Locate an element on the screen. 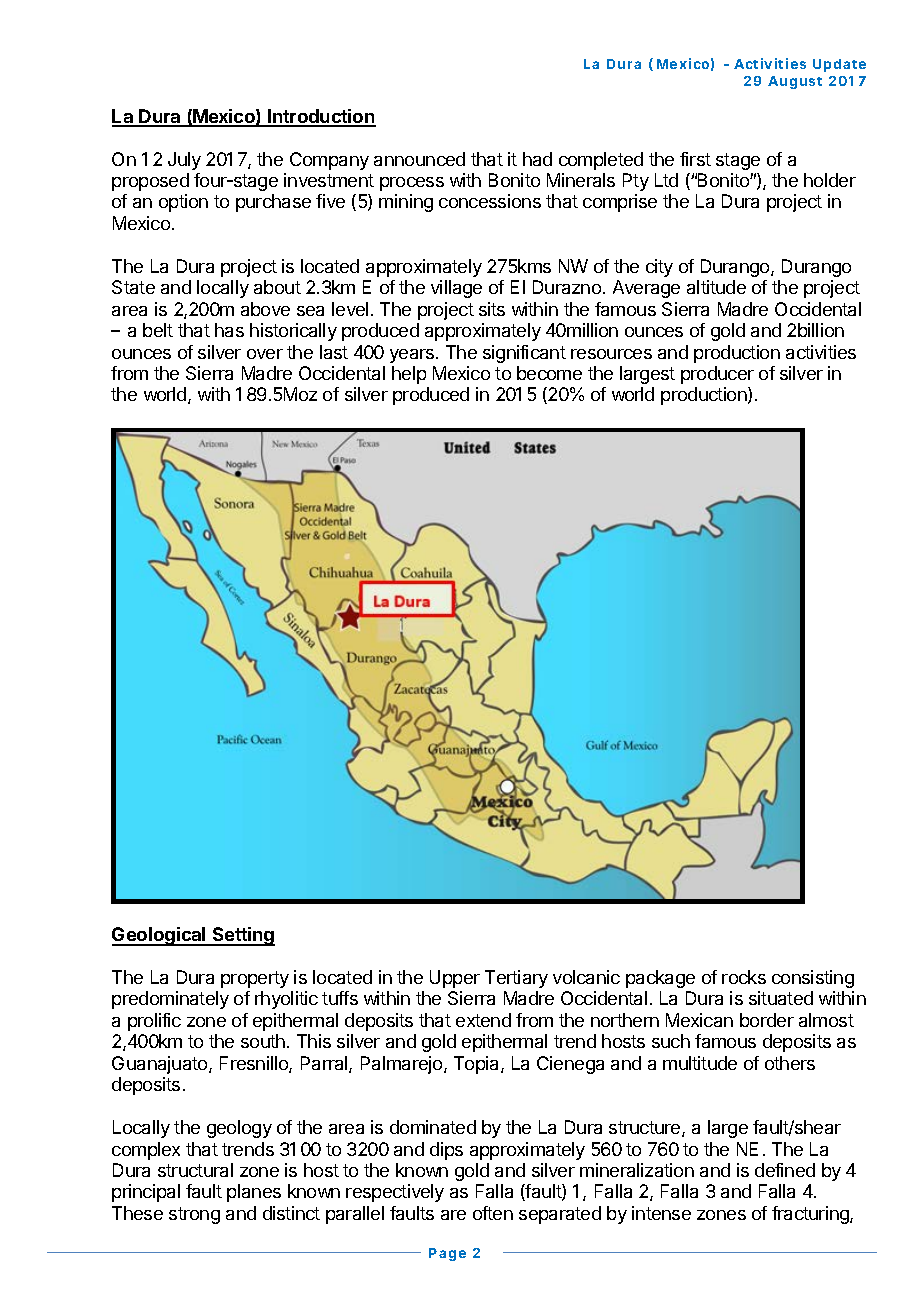 The height and width of the screenshot is (1308, 924). fracturing is located at coordinates (811, 1215).
